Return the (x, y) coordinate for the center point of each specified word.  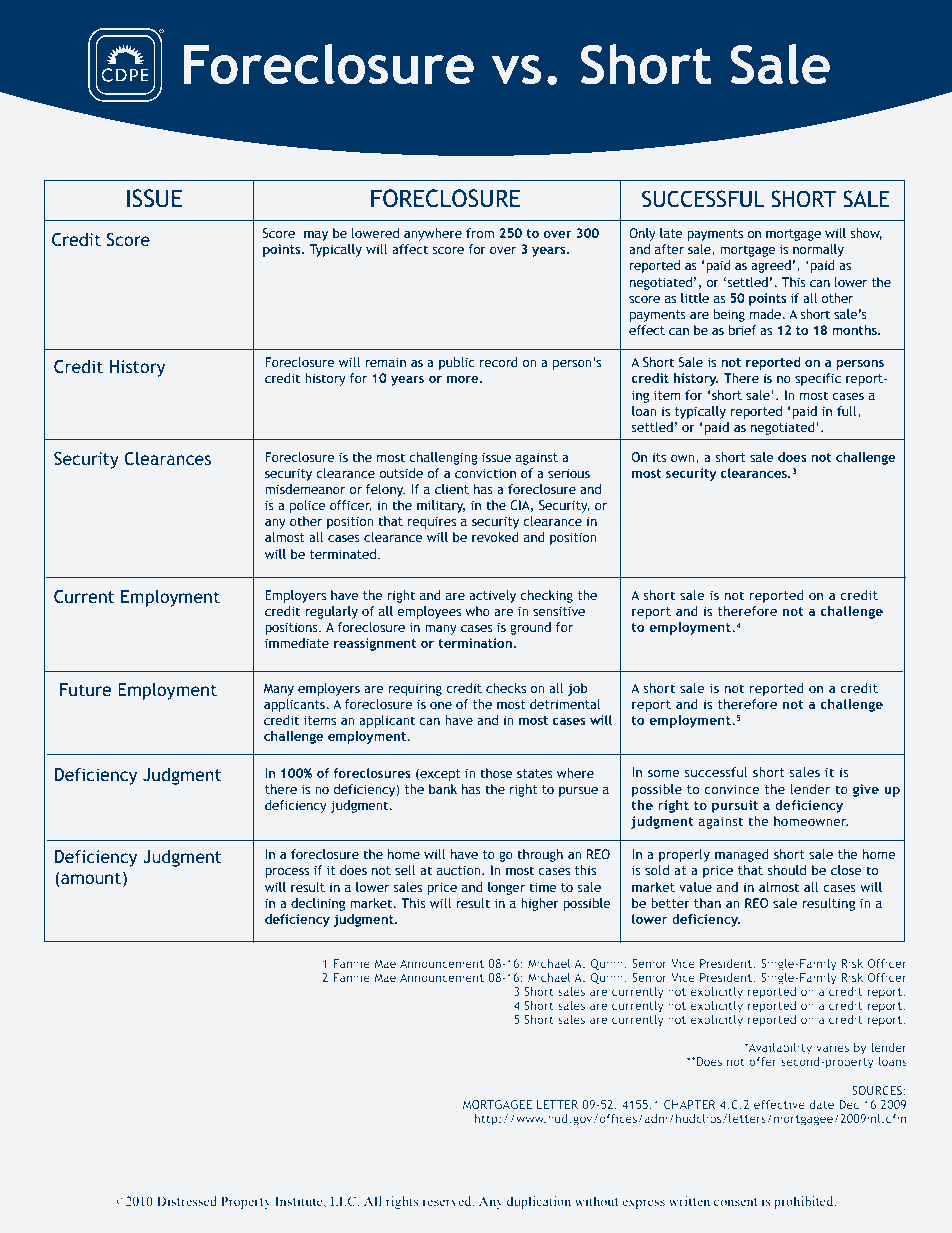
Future (86, 690)
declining (318, 904)
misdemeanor (305, 489)
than (707, 903)
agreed (771, 266)
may (316, 236)
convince (732, 789)
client (452, 489)
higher (540, 904)
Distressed (187, 1201)
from (480, 233)
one (441, 705)
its (659, 457)
